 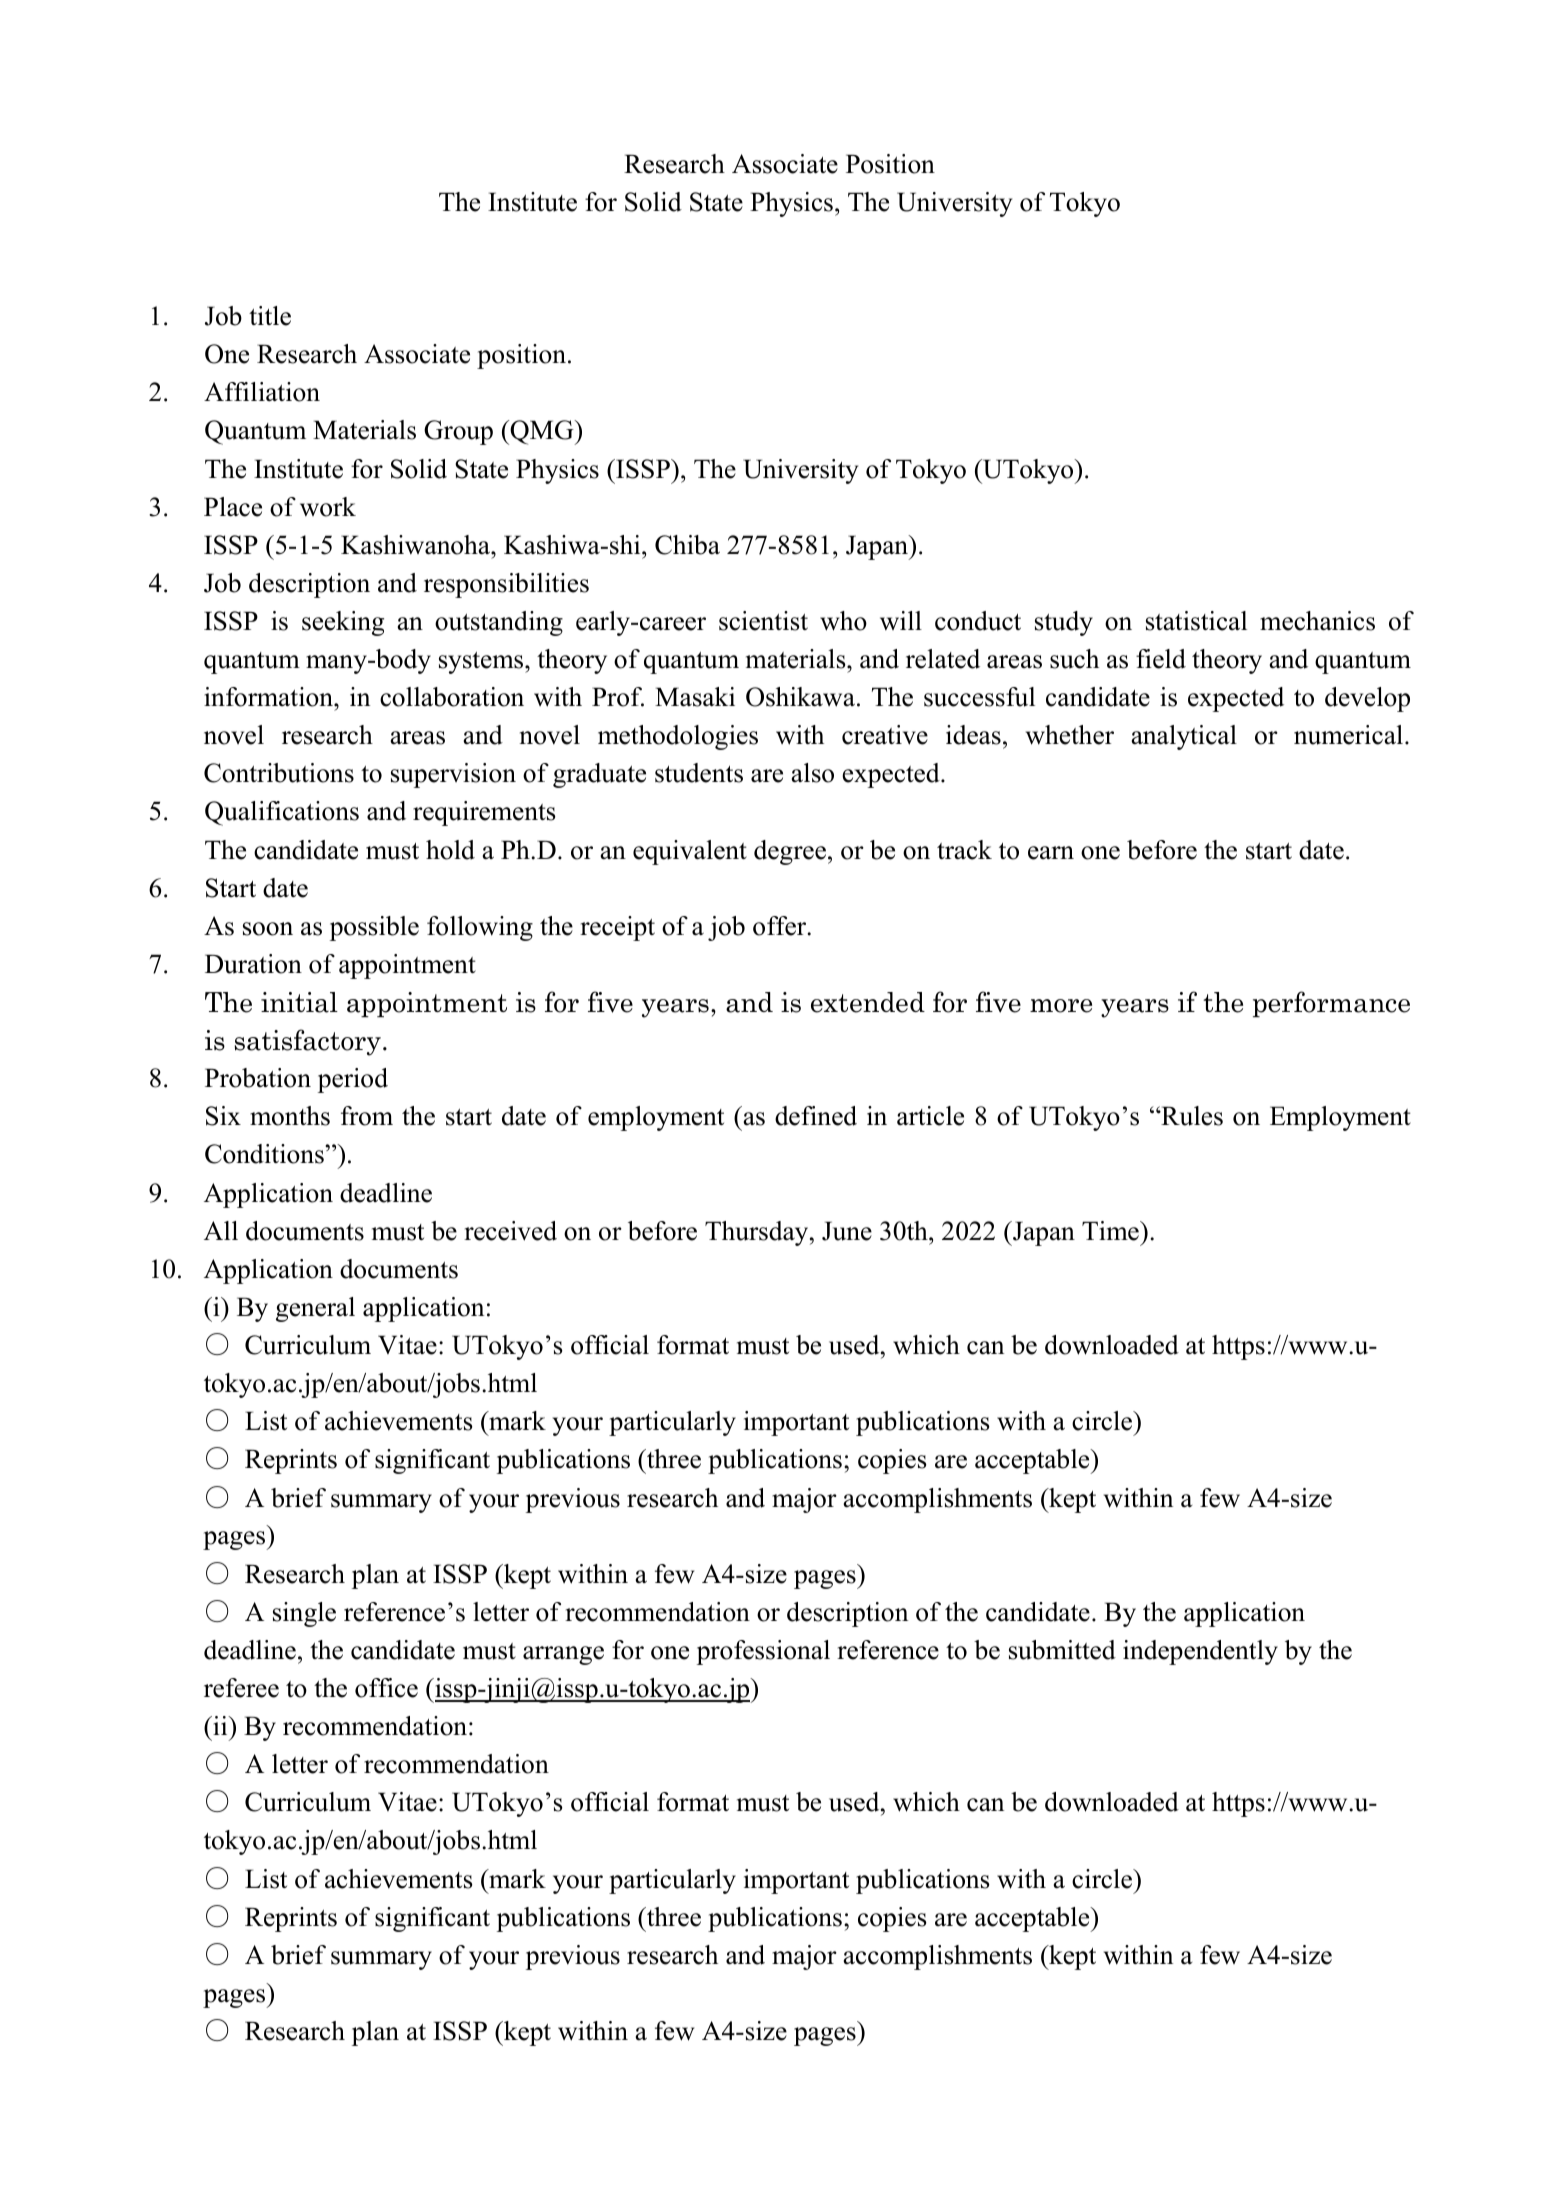 I want to click on All, so click(x=221, y=1230).
